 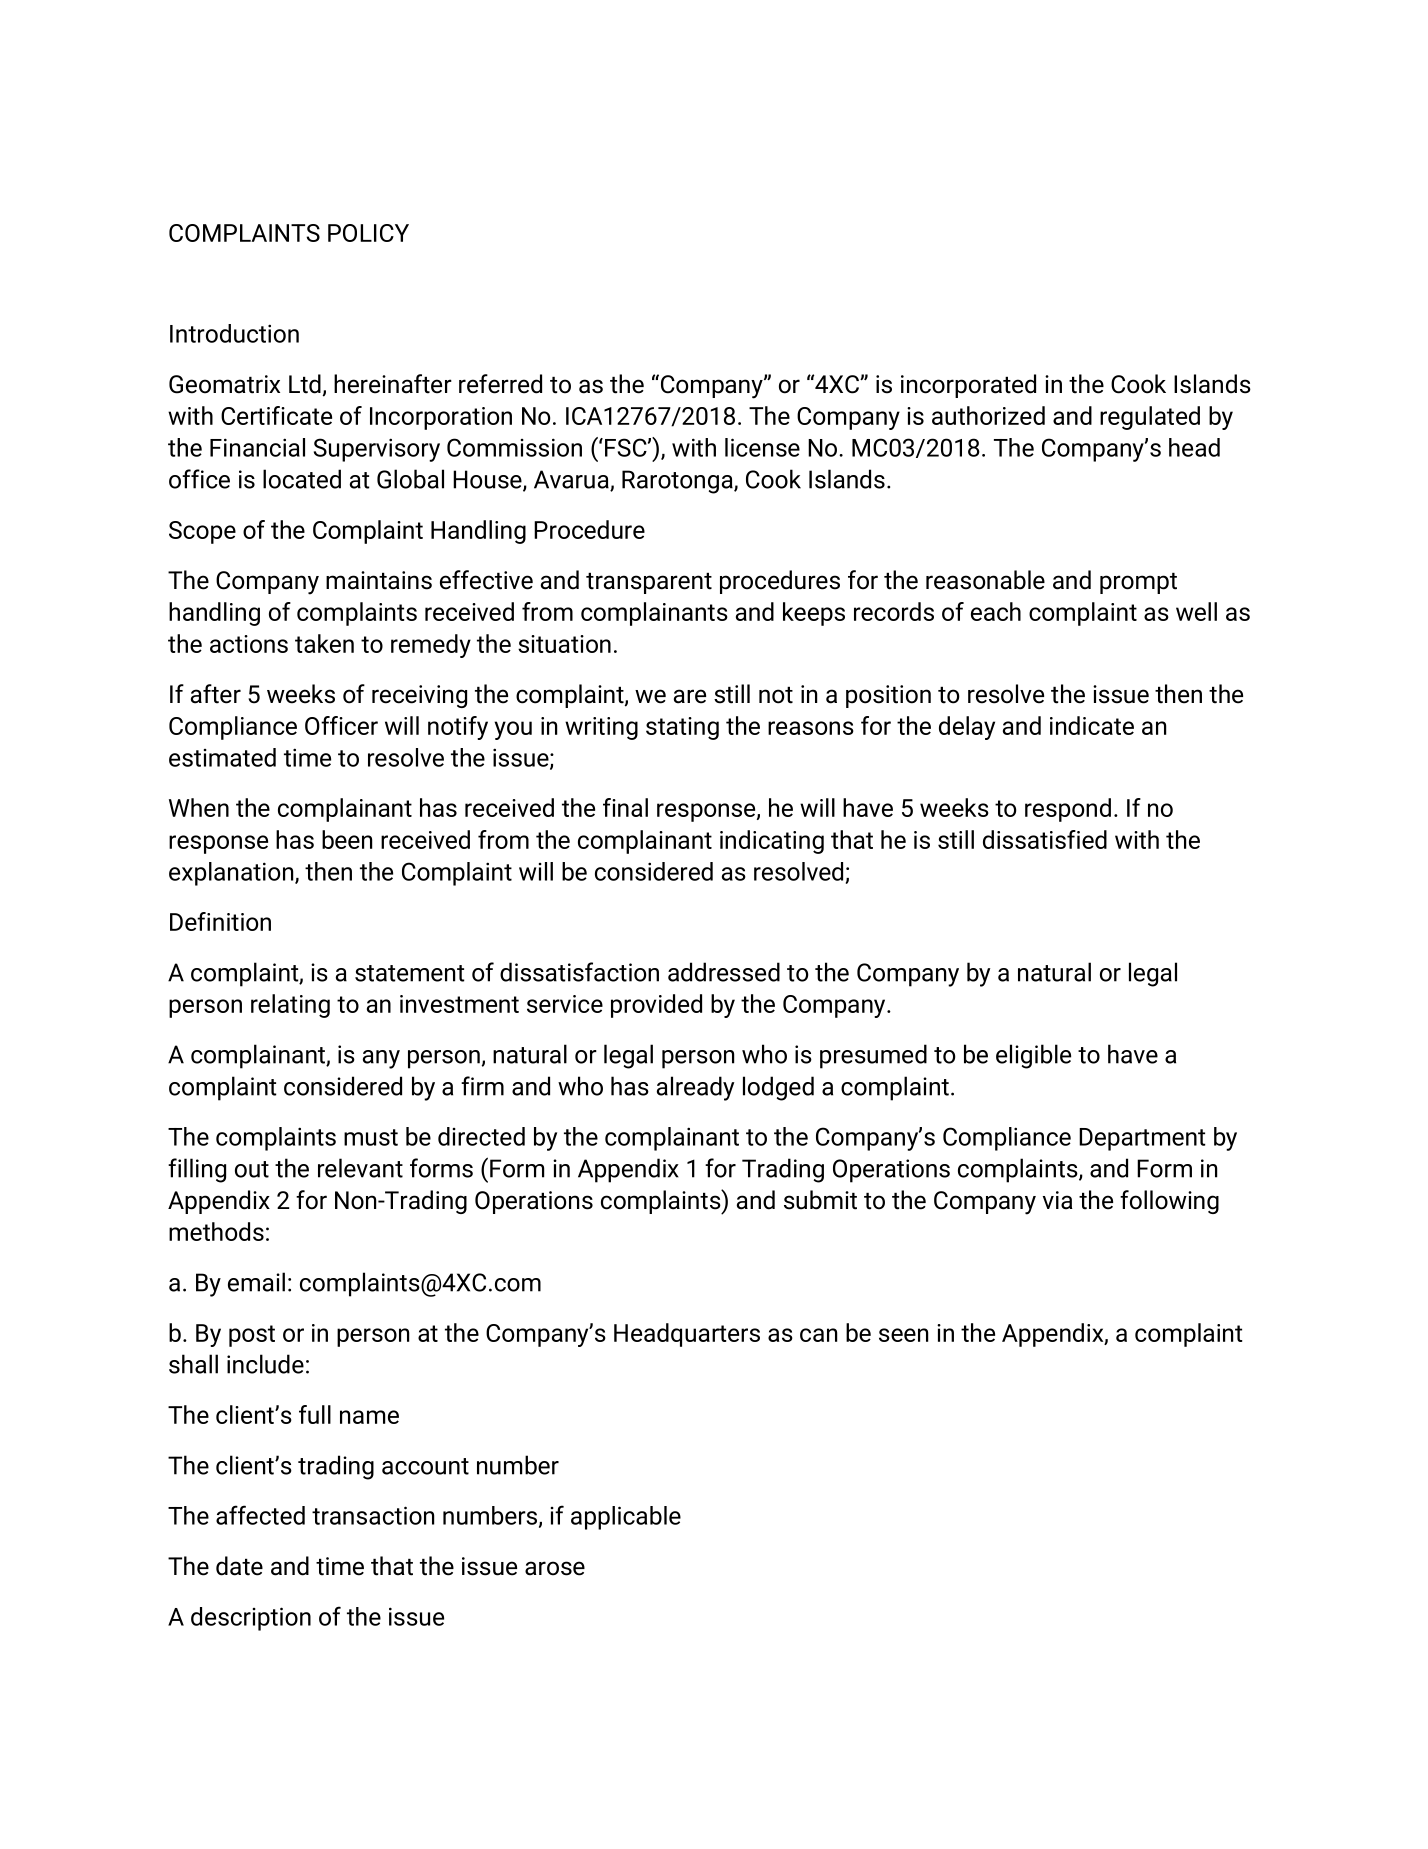 I want to click on applicable, so click(x=626, y=1518).
